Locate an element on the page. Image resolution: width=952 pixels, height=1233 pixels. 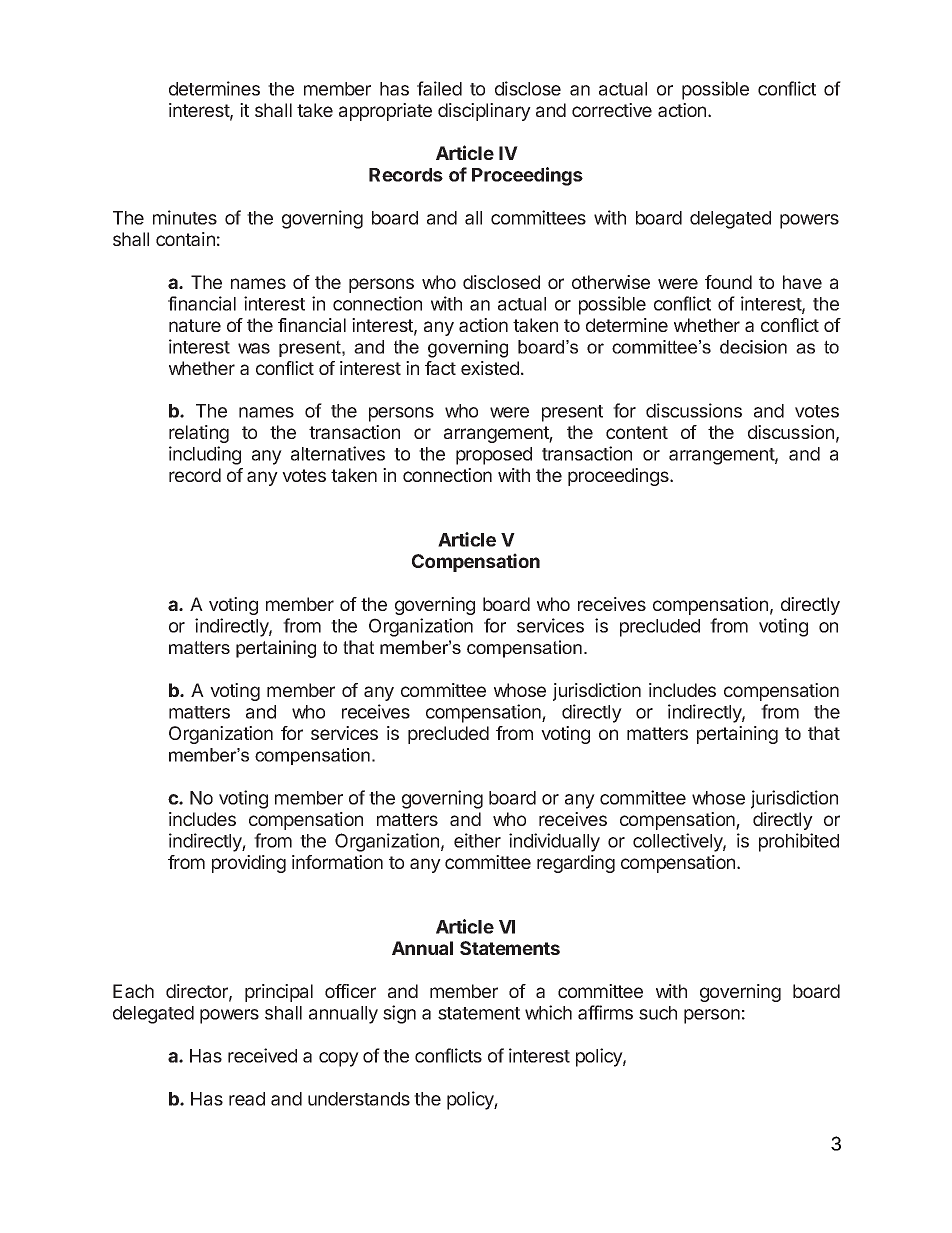
disciplinary is located at coordinates (484, 112).
